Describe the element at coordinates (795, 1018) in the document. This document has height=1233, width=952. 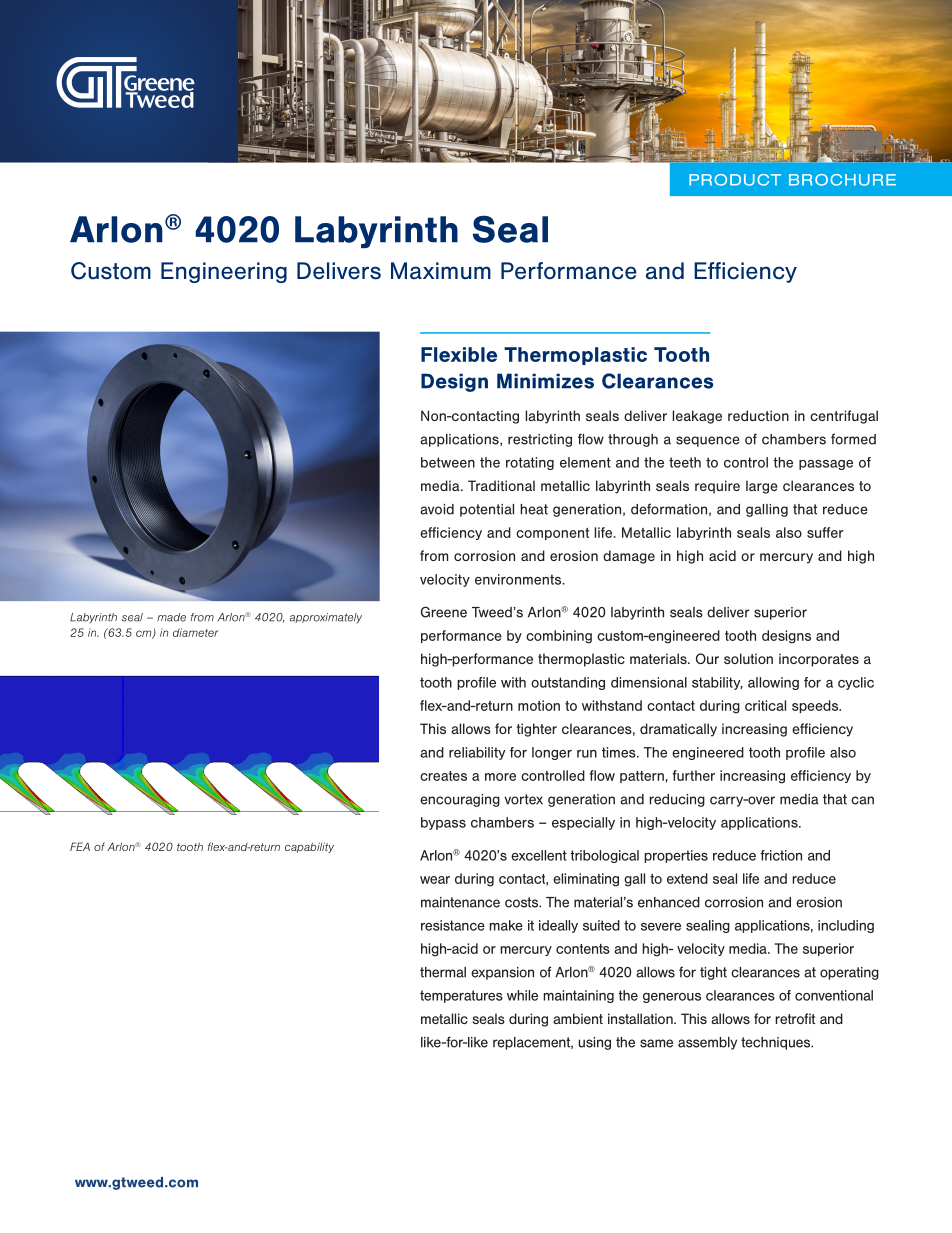
I see `retrofit` at that location.
